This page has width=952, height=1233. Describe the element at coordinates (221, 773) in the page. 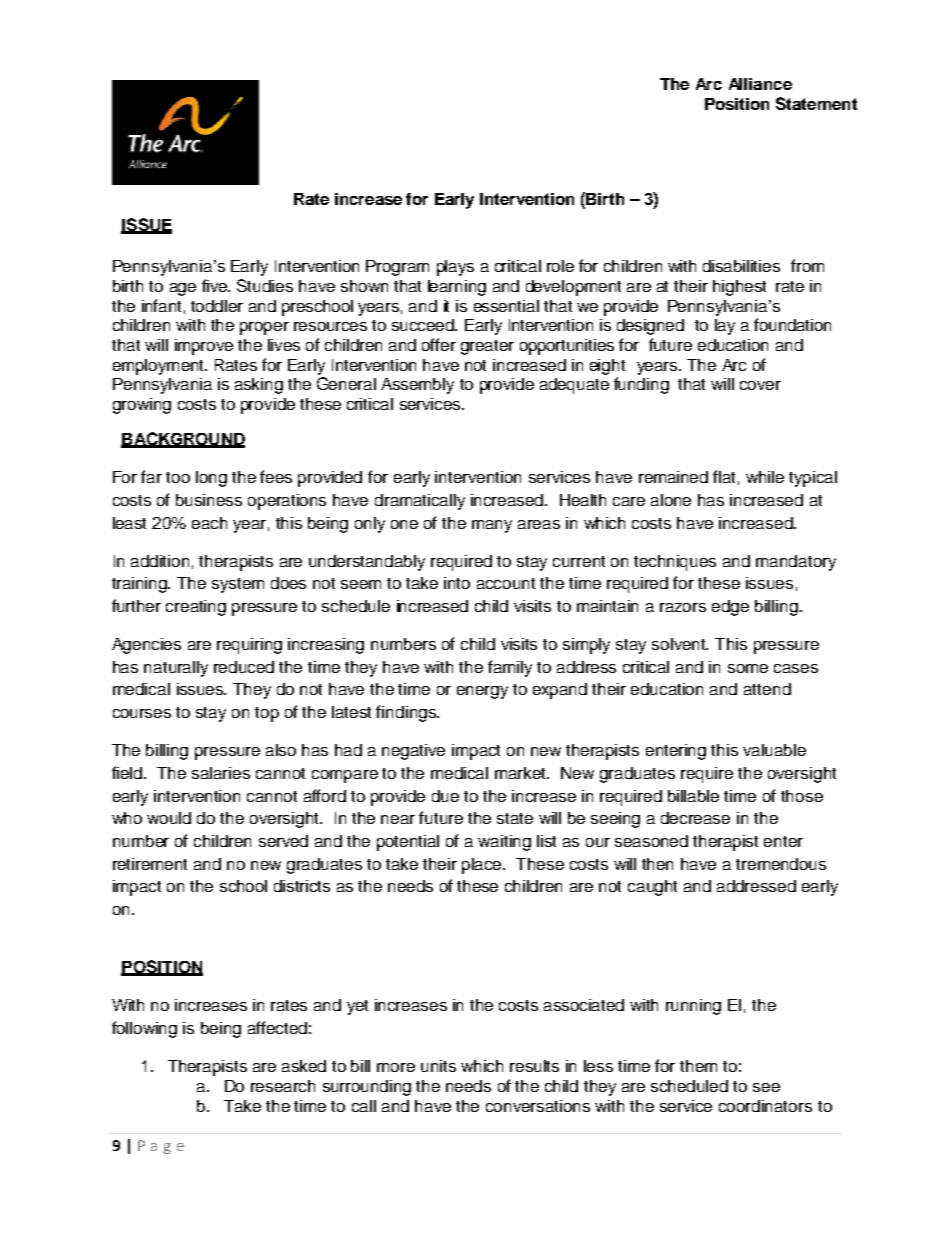

I see `salaries` at that location.
